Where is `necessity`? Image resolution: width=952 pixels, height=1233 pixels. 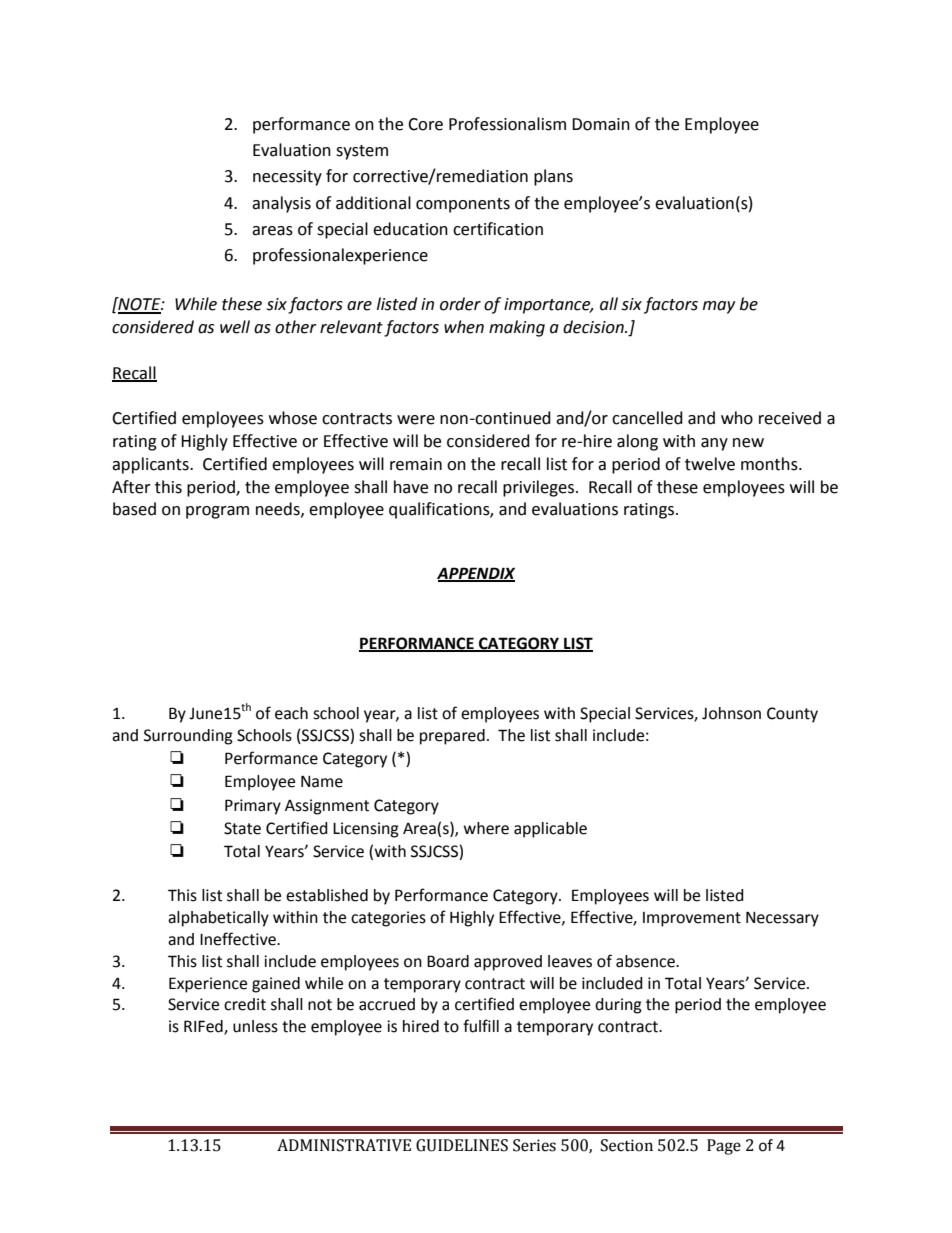
necessity is located at coordinates (287, 178).
